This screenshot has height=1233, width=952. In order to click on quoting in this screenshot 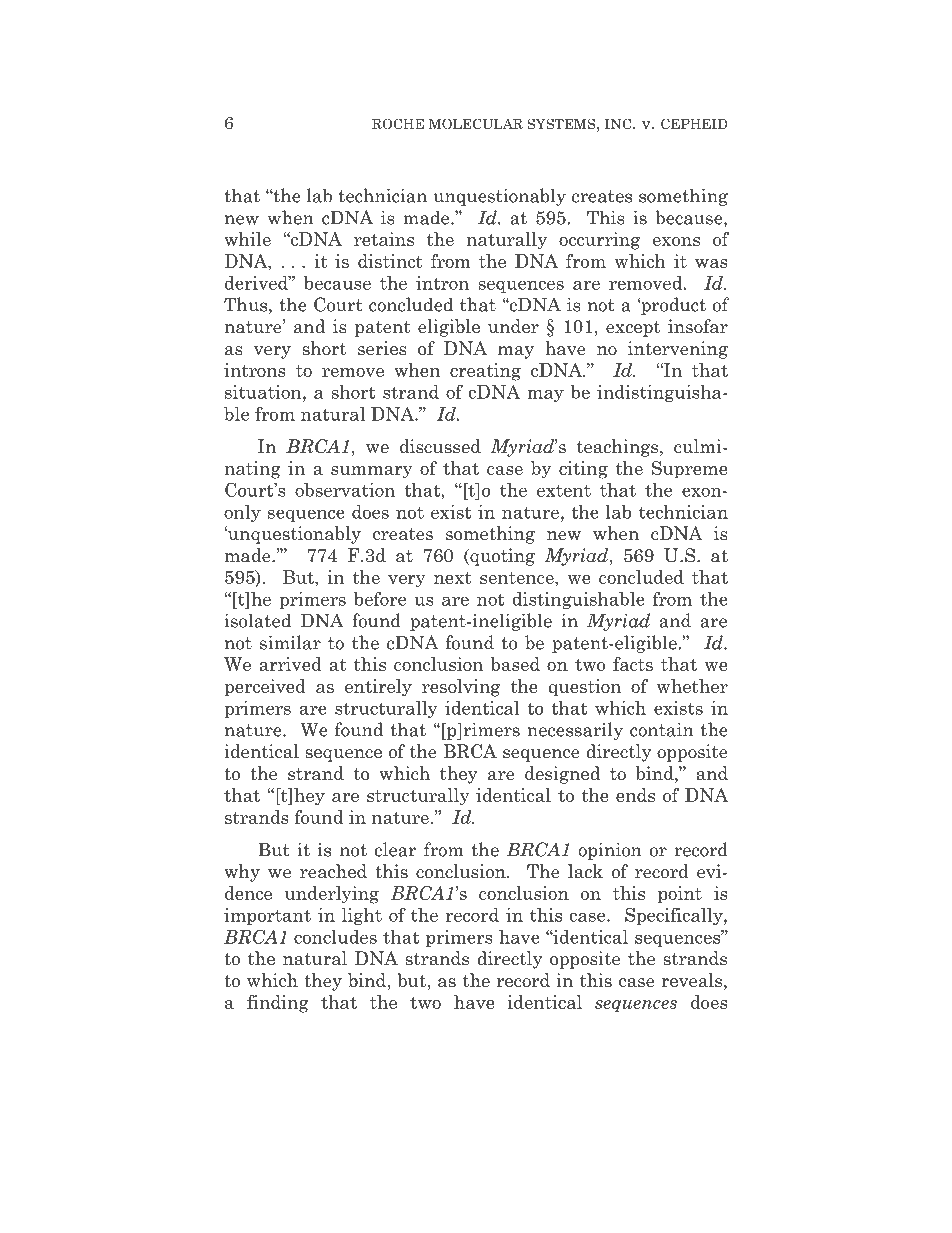, I will do `click(501, 557)`.
